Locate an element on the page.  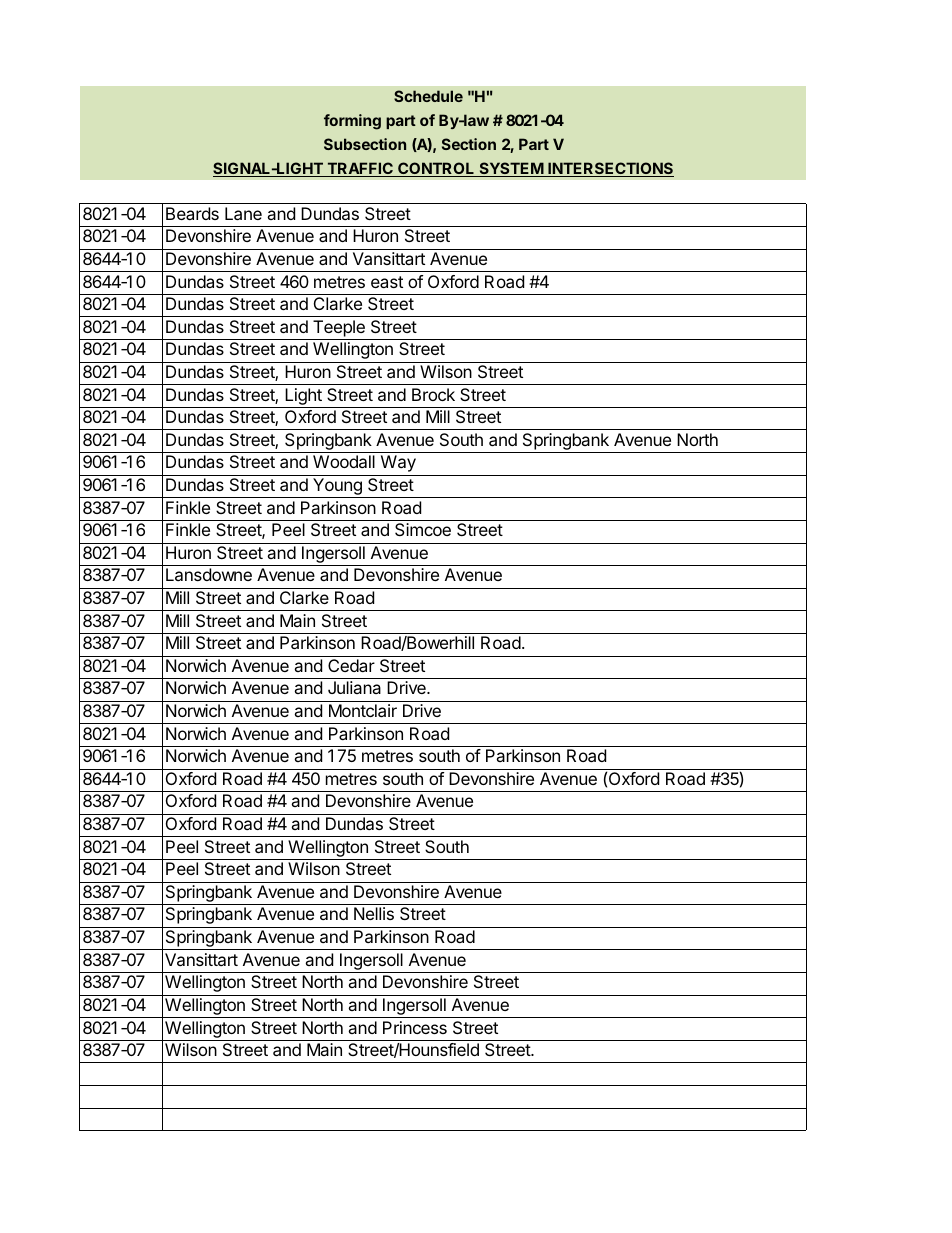
Juliana is located at coordinates (354, 687).
